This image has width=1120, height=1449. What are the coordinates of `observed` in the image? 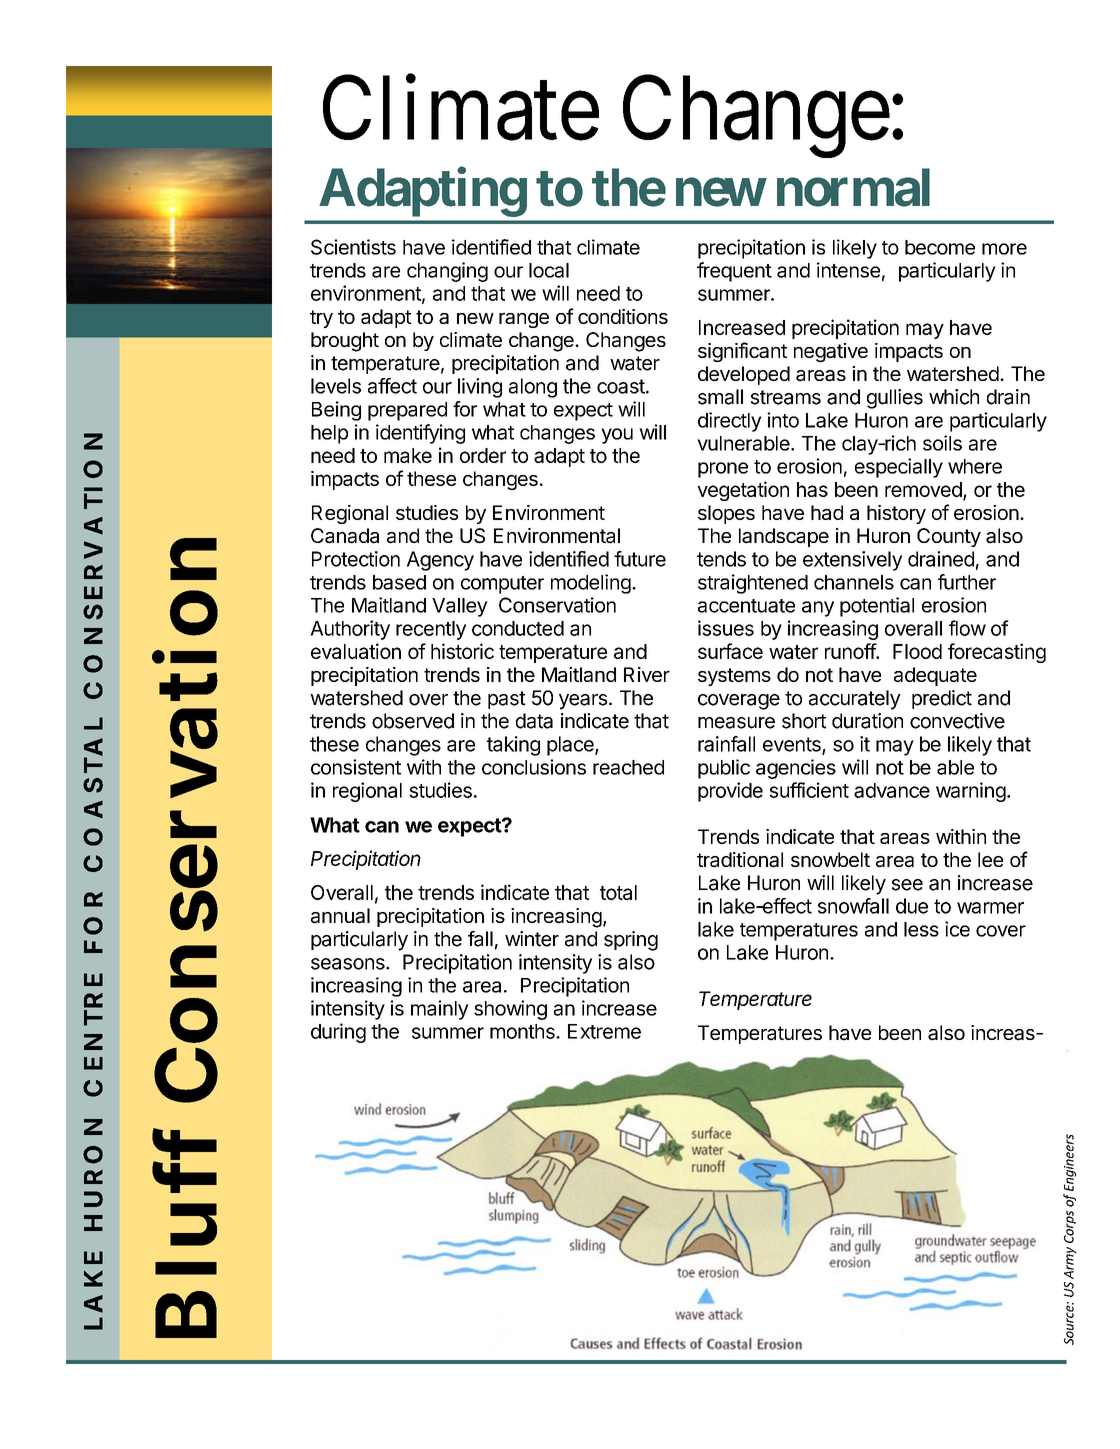 It's located at (413, 721).
